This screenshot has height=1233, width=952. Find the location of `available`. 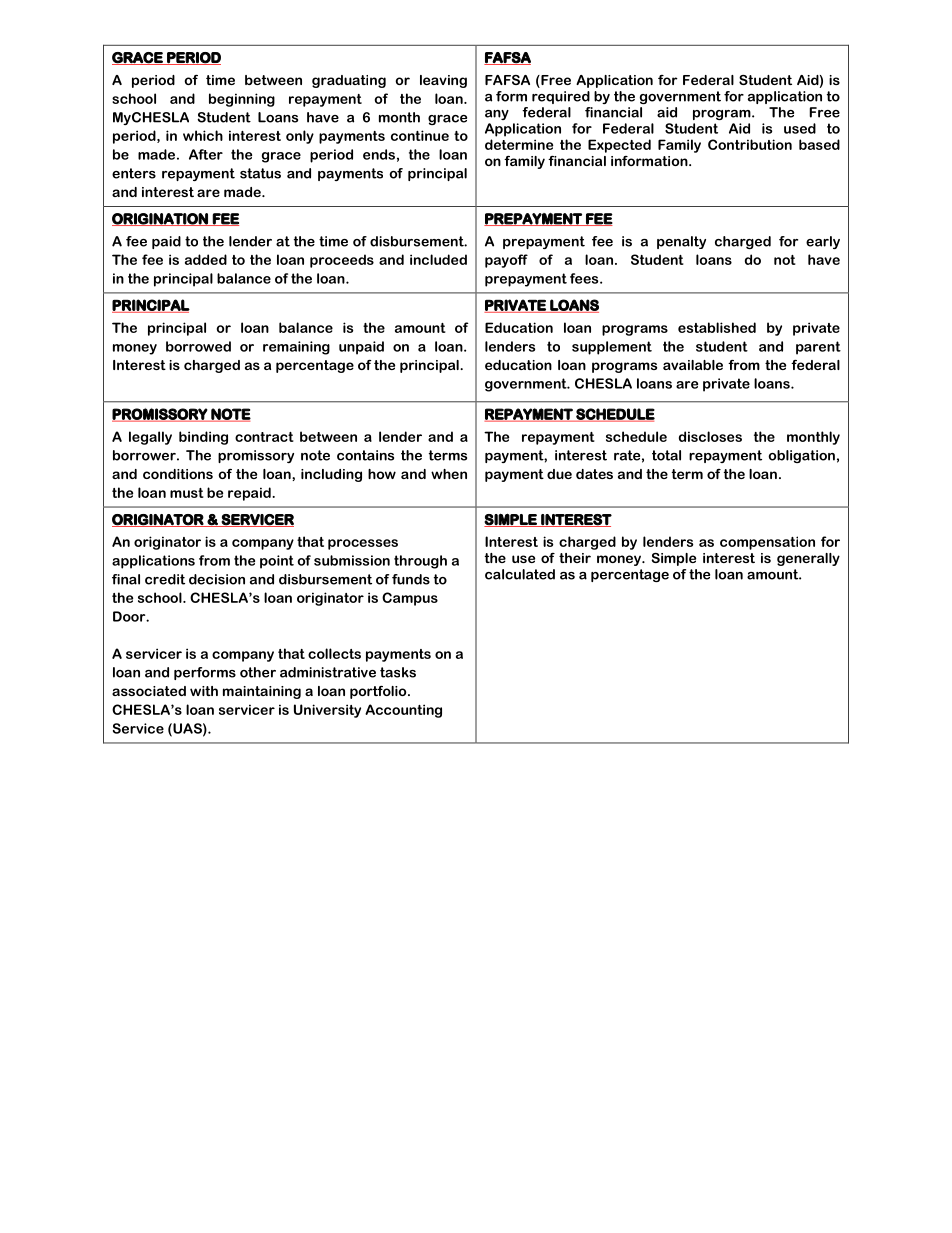

available is located at coordinates (693, 365).
